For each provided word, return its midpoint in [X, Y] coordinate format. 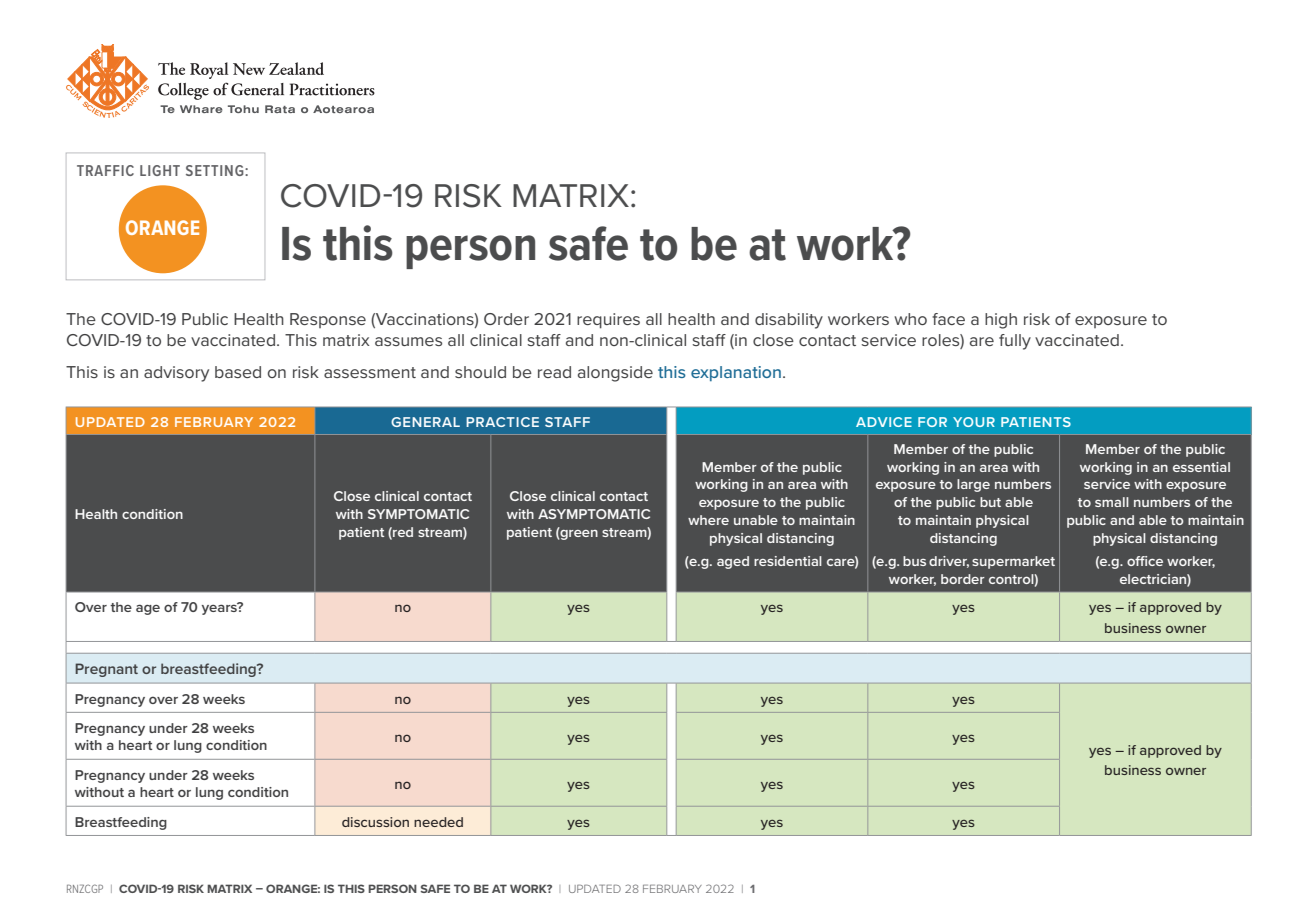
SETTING [216, 170]
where [708, 520]
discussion [375, 822]
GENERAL [425, 422]
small [1112, 502]
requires [608, 321]
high [1001, 321]
